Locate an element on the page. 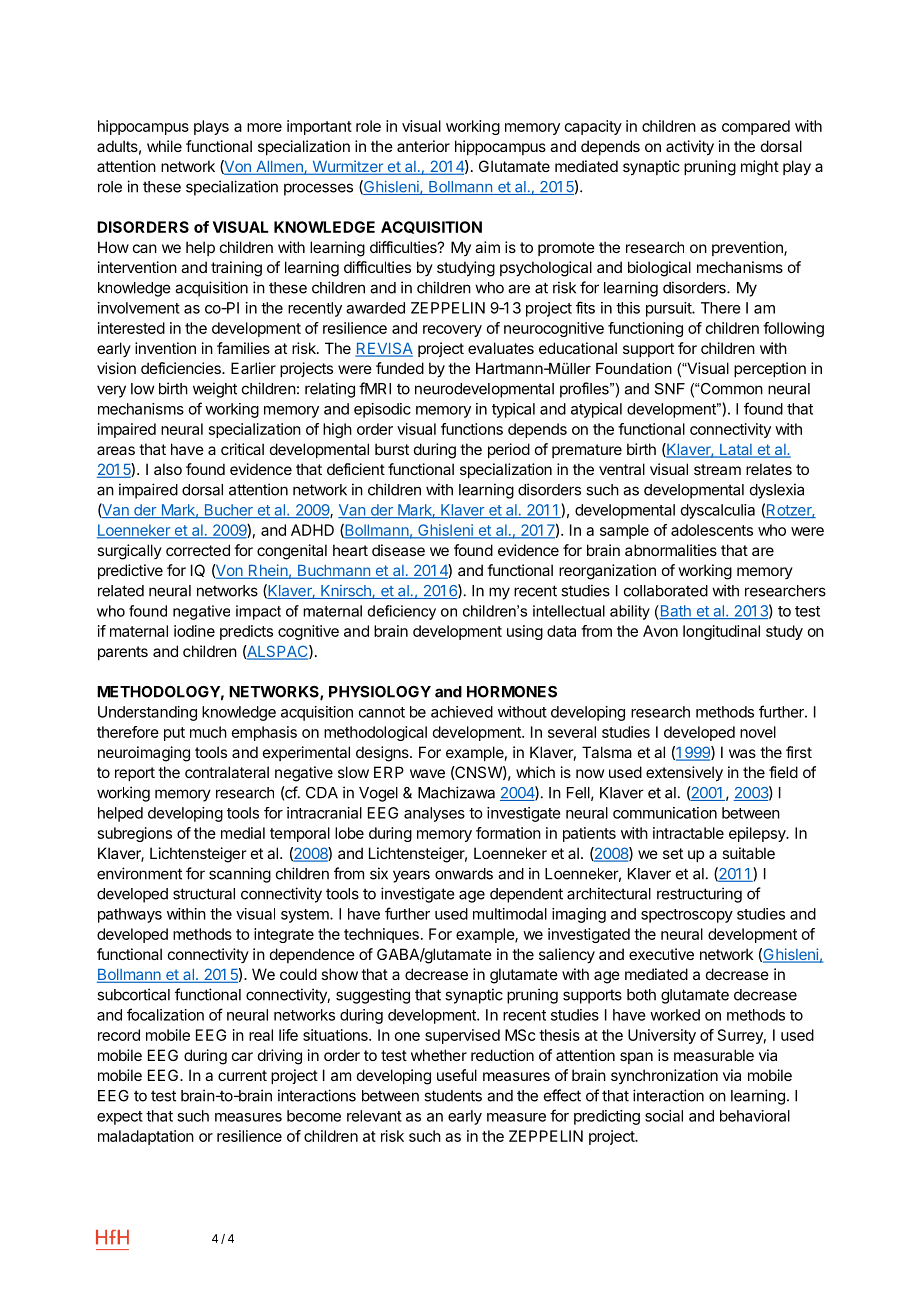 The height and width of the page is (1308, 924). perception is located at coordinates (770, 369).
